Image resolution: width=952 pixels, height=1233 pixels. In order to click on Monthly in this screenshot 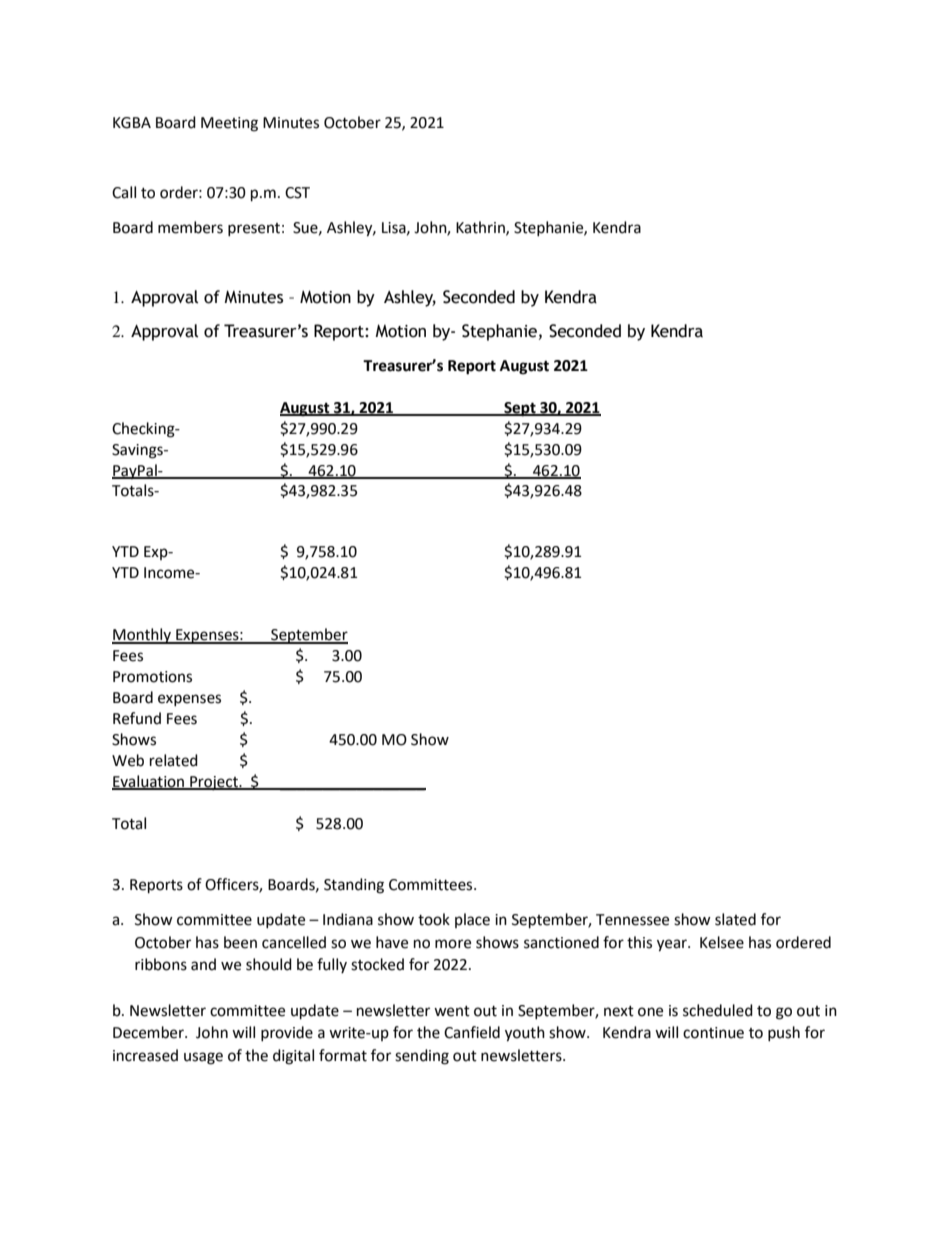, I will do `click(142, 636)`.
